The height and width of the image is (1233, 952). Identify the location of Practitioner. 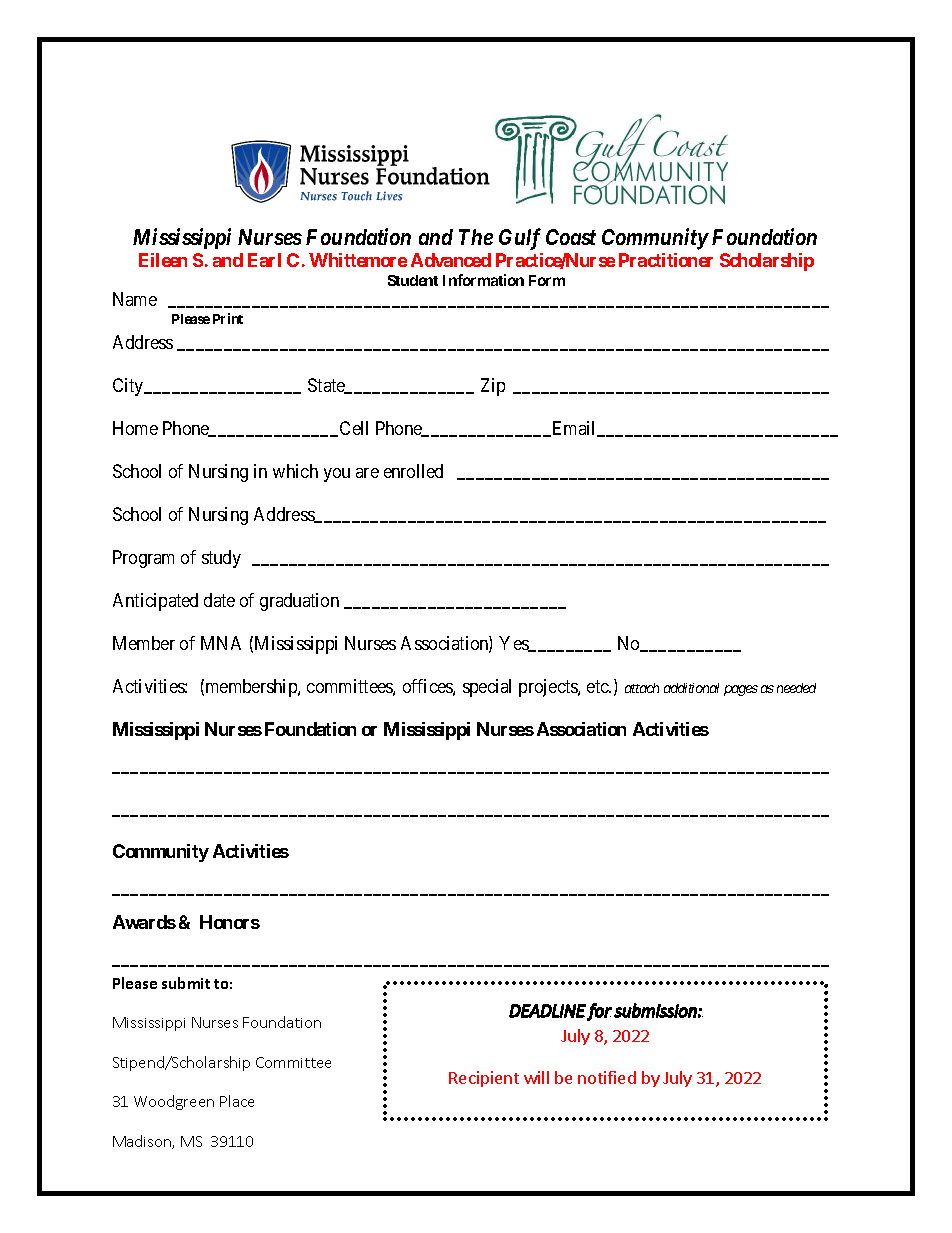
(666, 260).
